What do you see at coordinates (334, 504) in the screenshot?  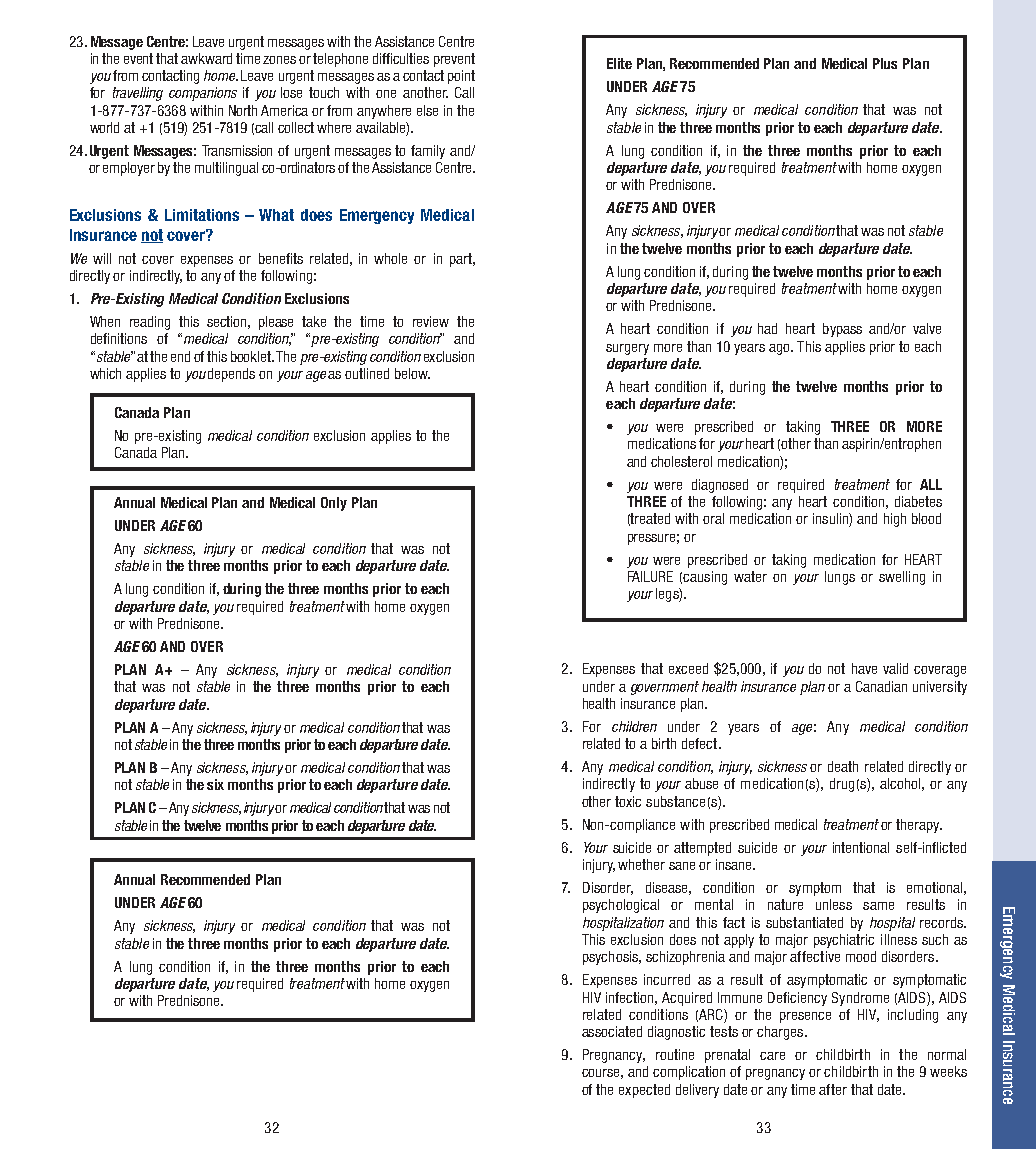 I see `Only` at bounding box center [334, 504].
